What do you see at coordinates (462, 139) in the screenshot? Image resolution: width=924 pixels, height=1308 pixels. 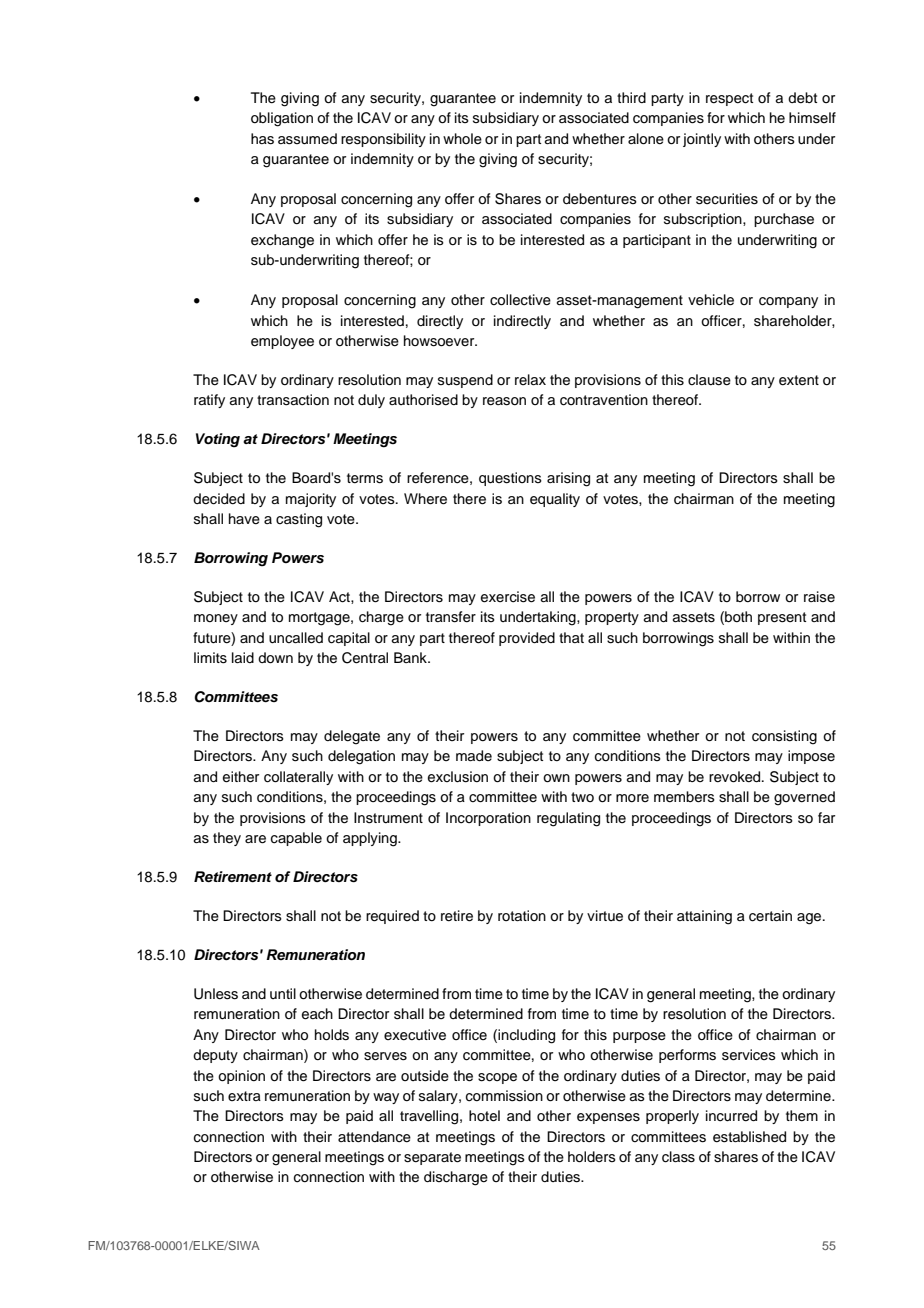 I see `whole` at bounding box center [462, 139].
